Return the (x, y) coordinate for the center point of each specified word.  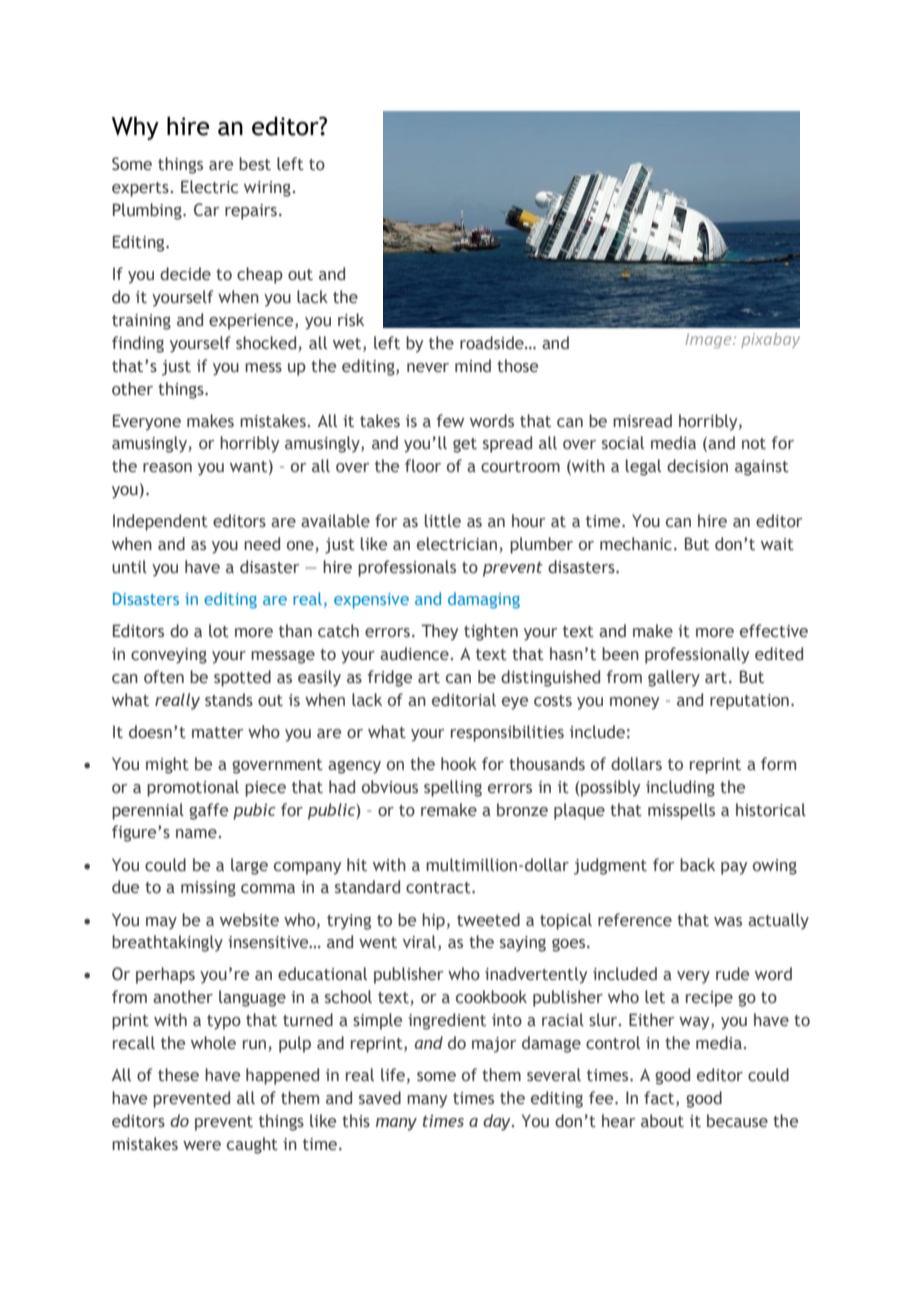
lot (219, 631)
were (202, 1146)
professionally (697, 655)
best (255, 164)
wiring (268, 189)
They (439, 632)
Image (710, 340)
